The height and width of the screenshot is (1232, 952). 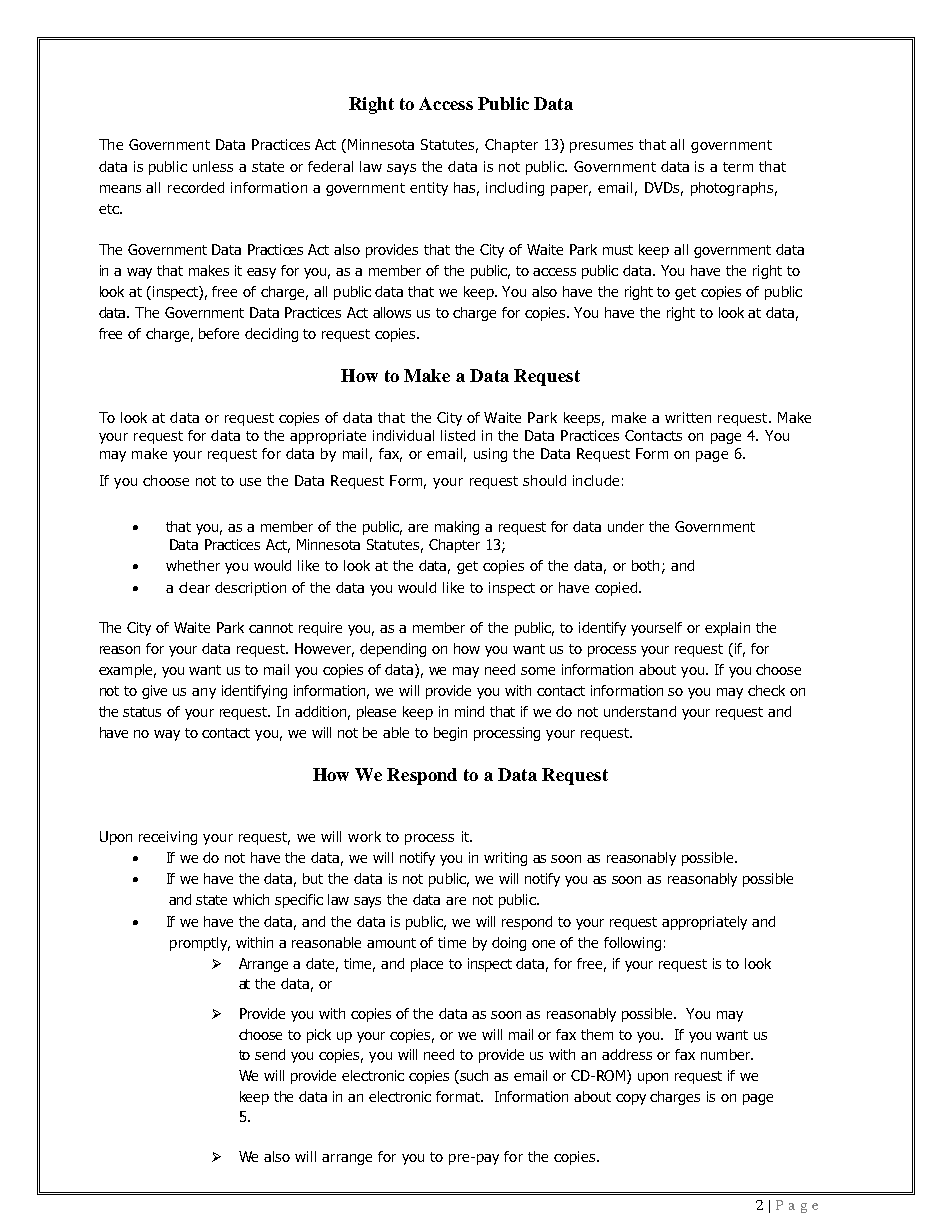 What do you see at coordinates (429, 189) in the screenshot?
I see `entity` at bounding box center [429, 189].
